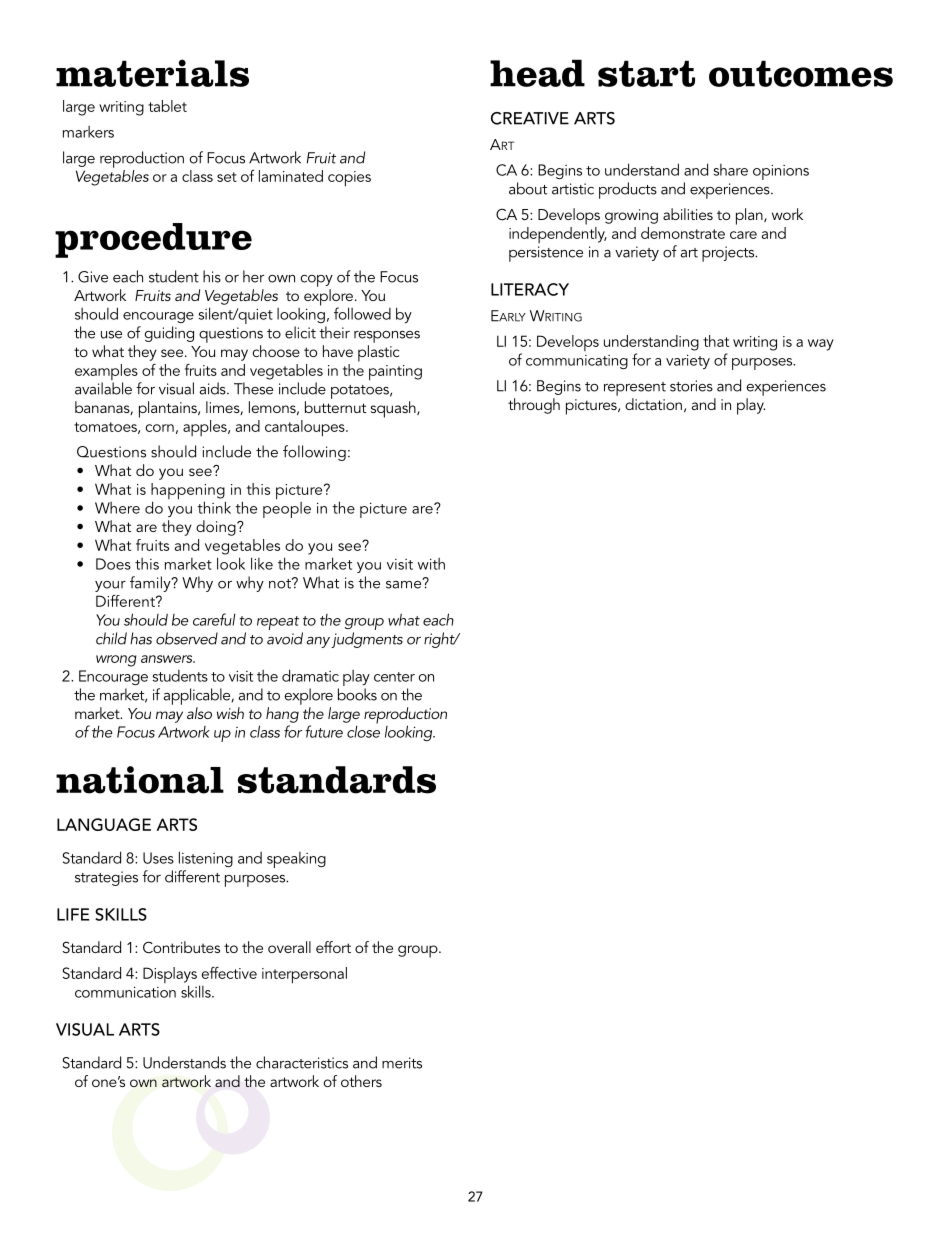 The height and width of the screenshot is (1233, 952). What do you see at coordinates (151, 584) in the screenshot?
I see `family` at bounding box center [151, 584].
